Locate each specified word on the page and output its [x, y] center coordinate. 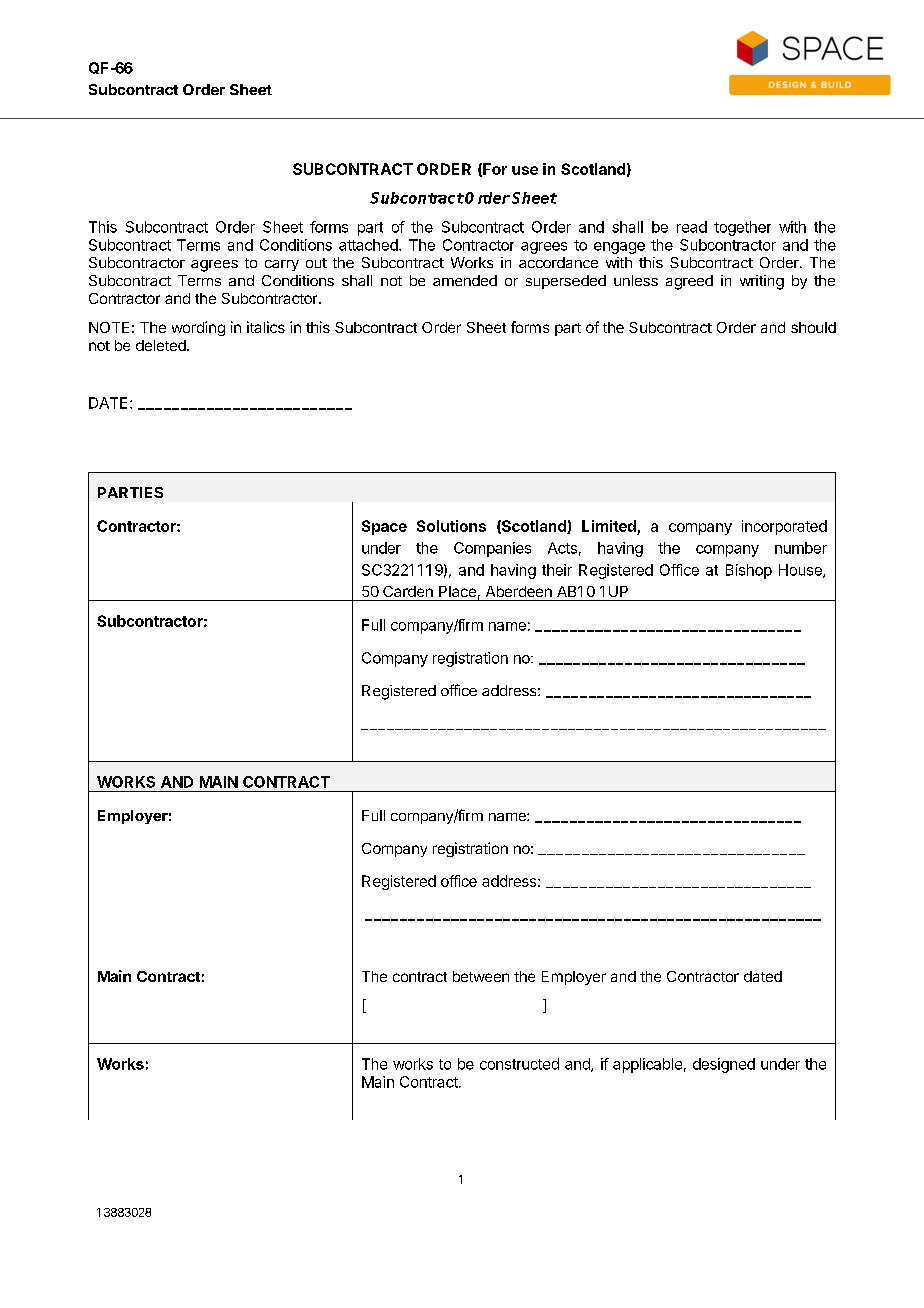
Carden [408, 591]
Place [457, 591]
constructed [519, 1064]
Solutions [451, 526]
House [801, 571]
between [481, 976]
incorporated [784, 527]
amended [465, 280]
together [742, 228]
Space [384, 527]
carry [282, 265]
